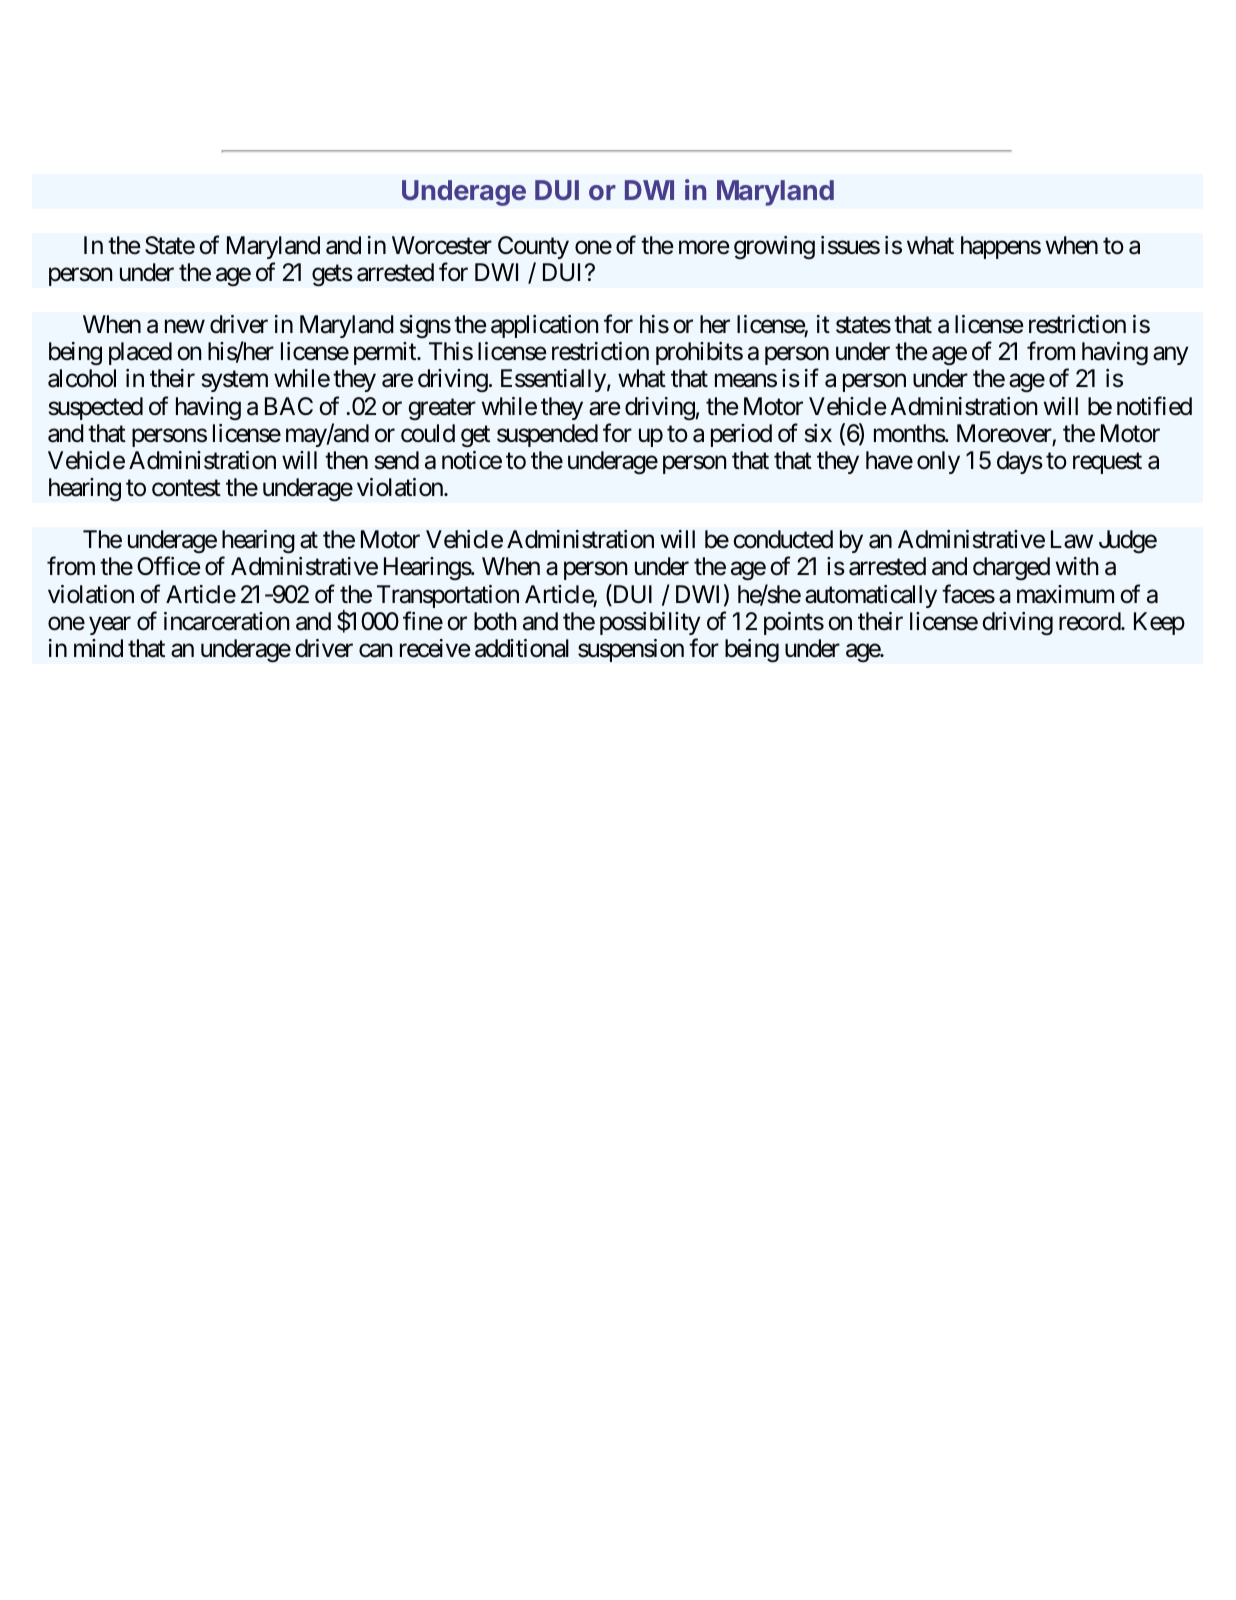 Image resolution: width=1236 pixels, height=1600 pixels. I want to click on incarceration, so click(227, 621).
